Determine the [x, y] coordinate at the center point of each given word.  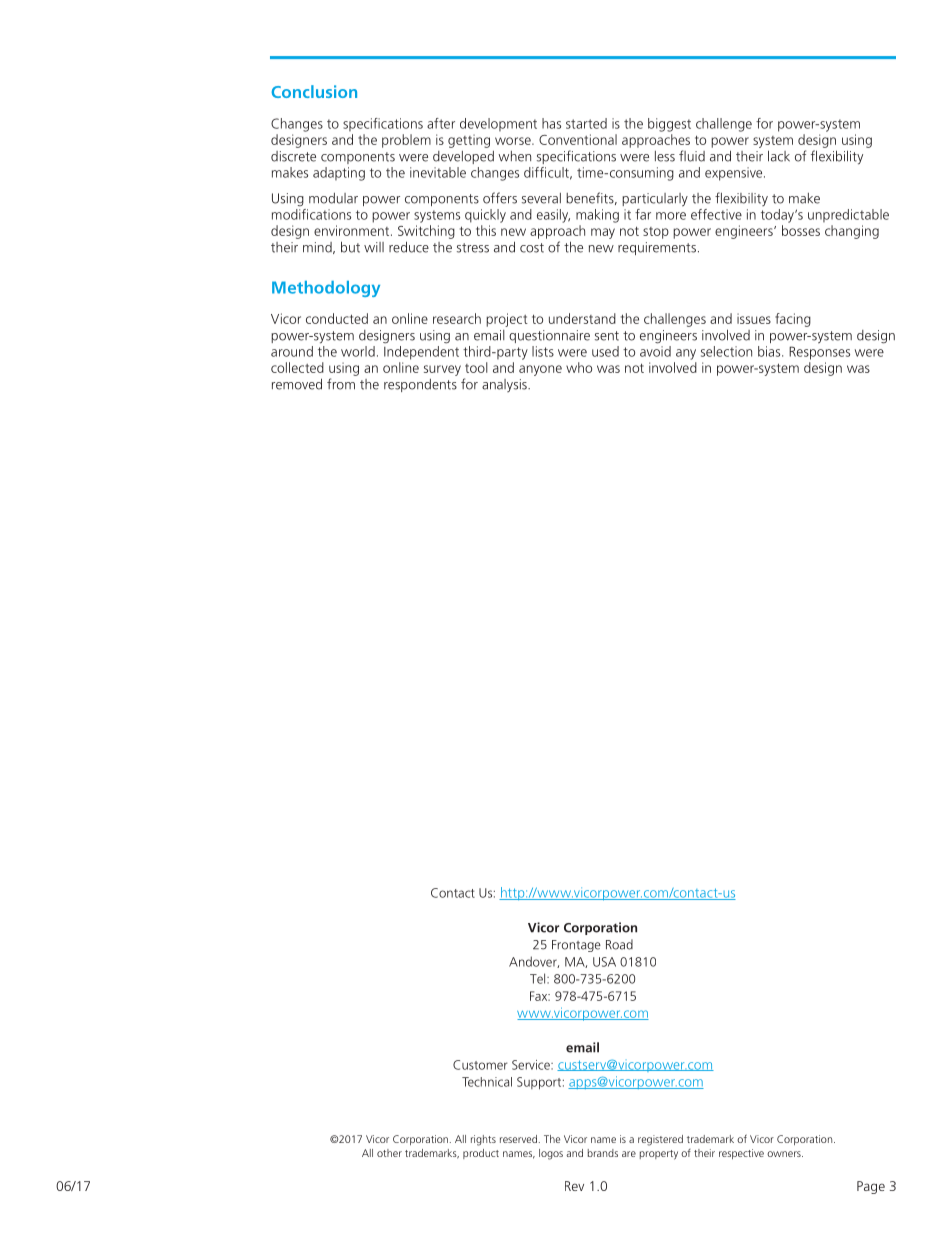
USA [604, 962]
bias [770, 351]
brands [603, 1153]
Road [619, 944]
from [341, 384]
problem [406, 141]
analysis [505, 385]
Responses [819, 353]
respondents [420, 385]
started [586, 123]
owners [785, 1154]
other [389, 1153]
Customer [480, 1065]
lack [779, 156]
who [579, 367]
